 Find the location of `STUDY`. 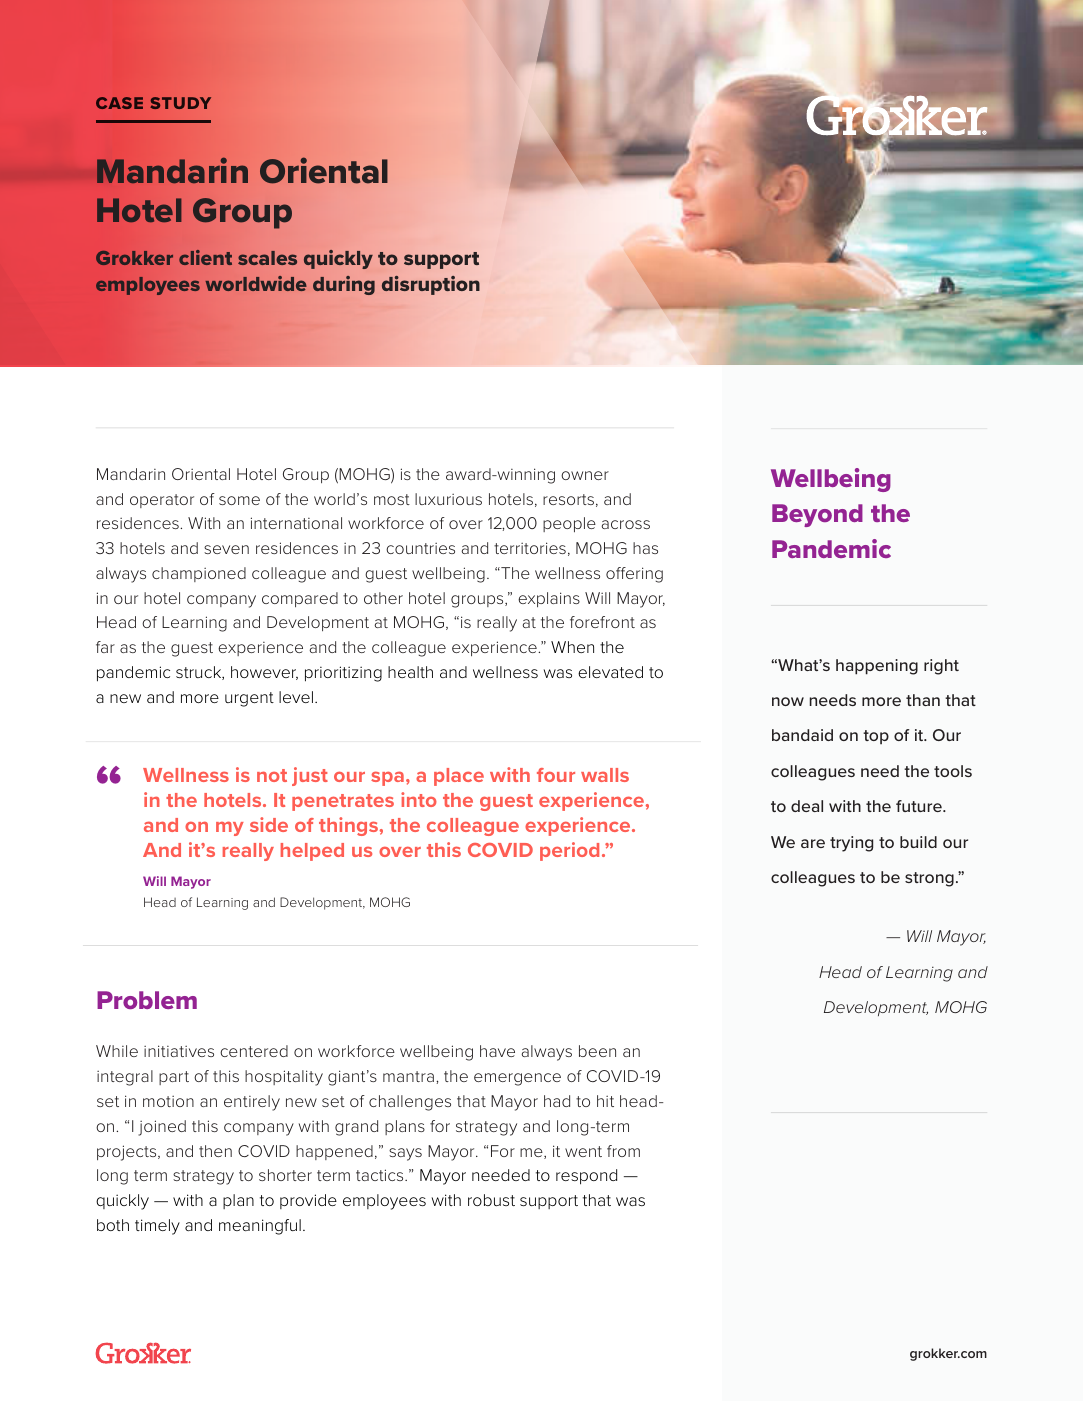

STUDY is located at coordinates (180, 103).
